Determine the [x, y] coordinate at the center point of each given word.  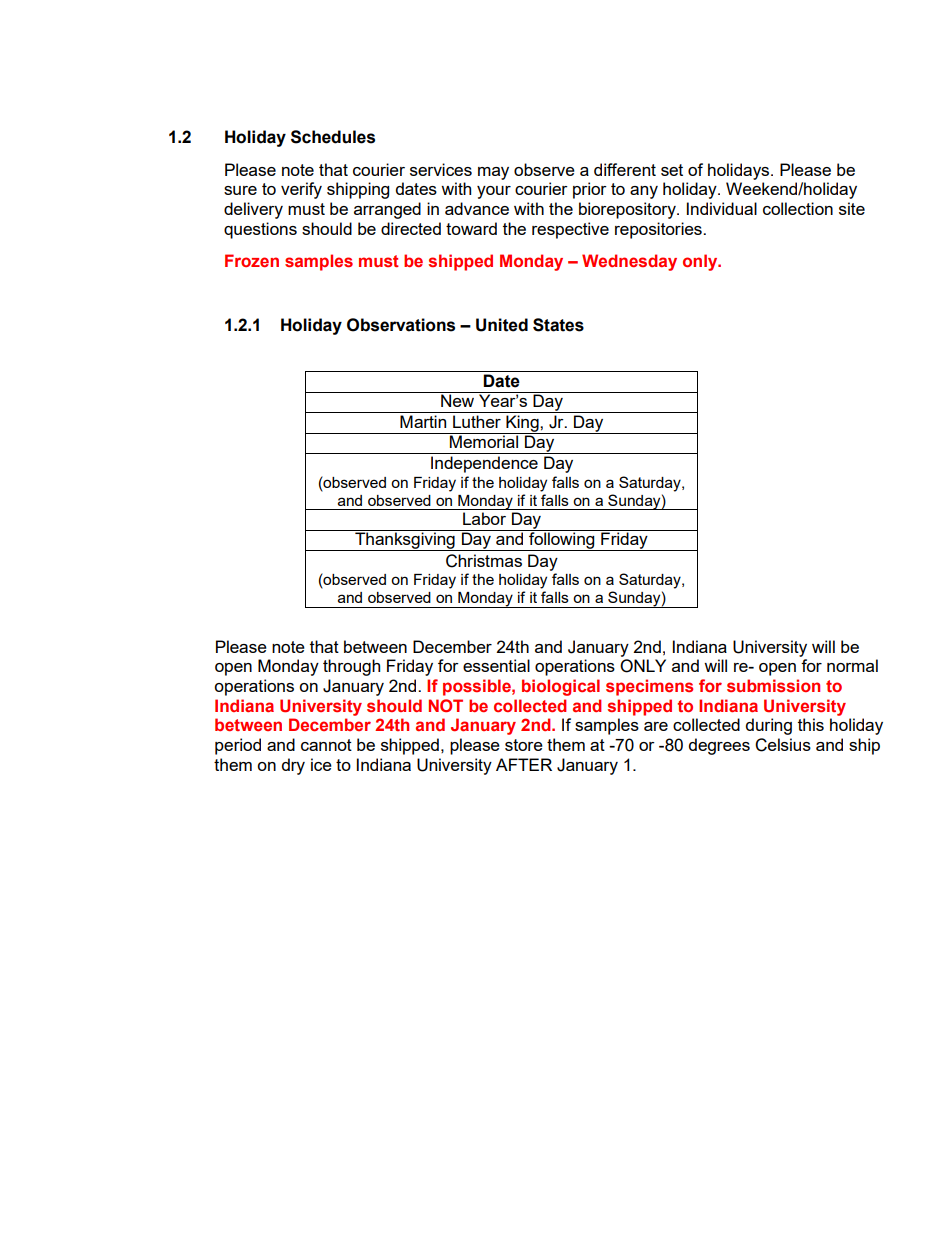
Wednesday [629, 262]
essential [496, 665]
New [458, 399]
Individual [722, 208]
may [493, 173]
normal [852, 665]
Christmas [484, 561]
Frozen [252, 260]
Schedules [333, 137]
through [351, 667]
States [558, 325]
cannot [326, 745]
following [562, 540]
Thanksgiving [405, 540]
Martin [423, 421]
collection [798, 208]
